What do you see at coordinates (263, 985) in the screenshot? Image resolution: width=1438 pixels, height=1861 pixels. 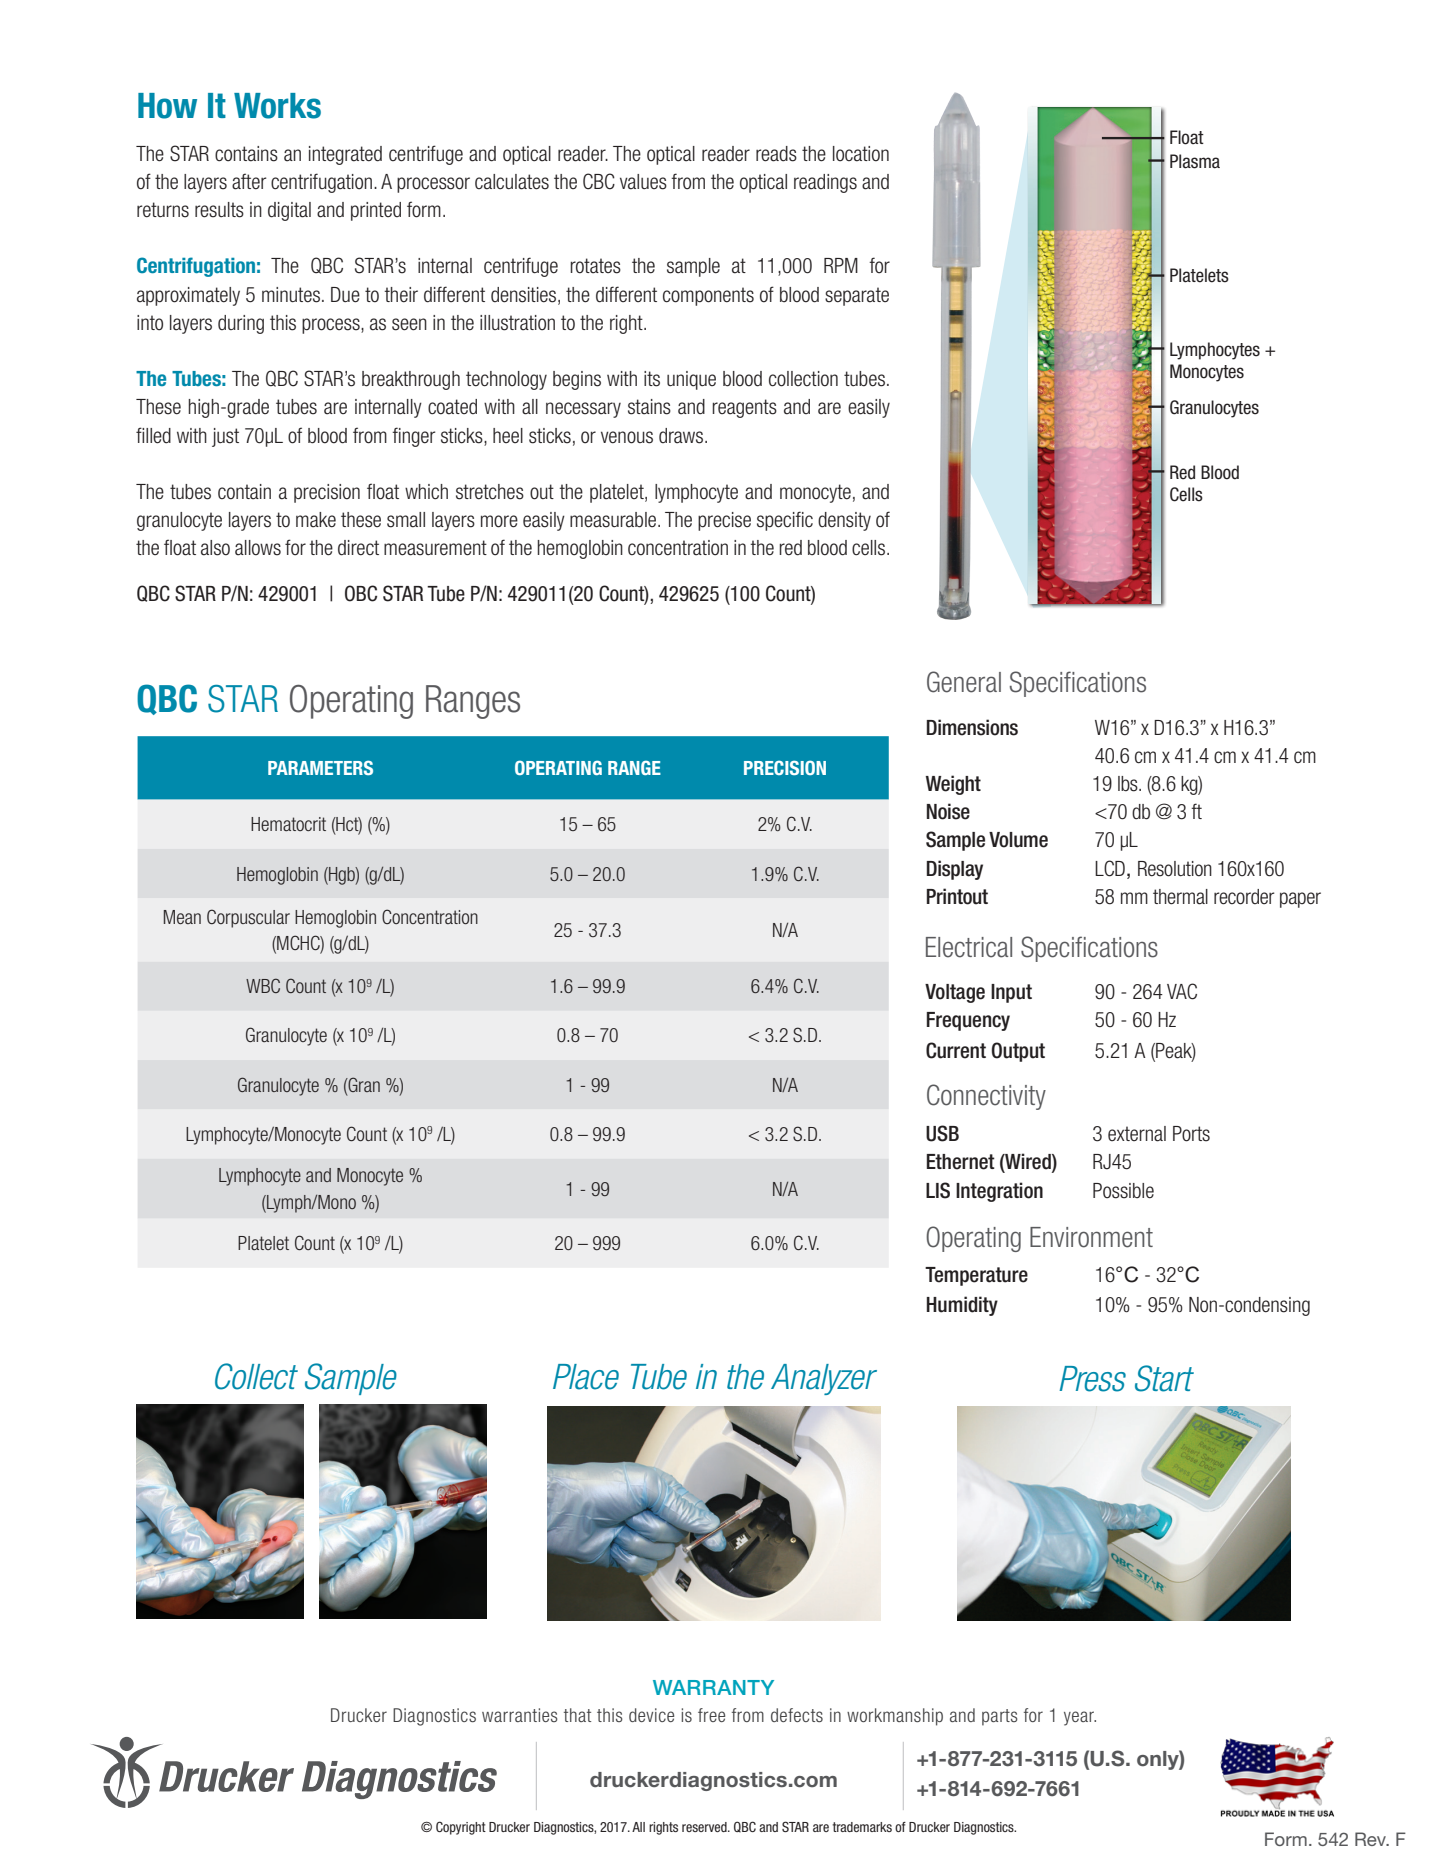 I see `WBC` at bounding box center [263, 985].
